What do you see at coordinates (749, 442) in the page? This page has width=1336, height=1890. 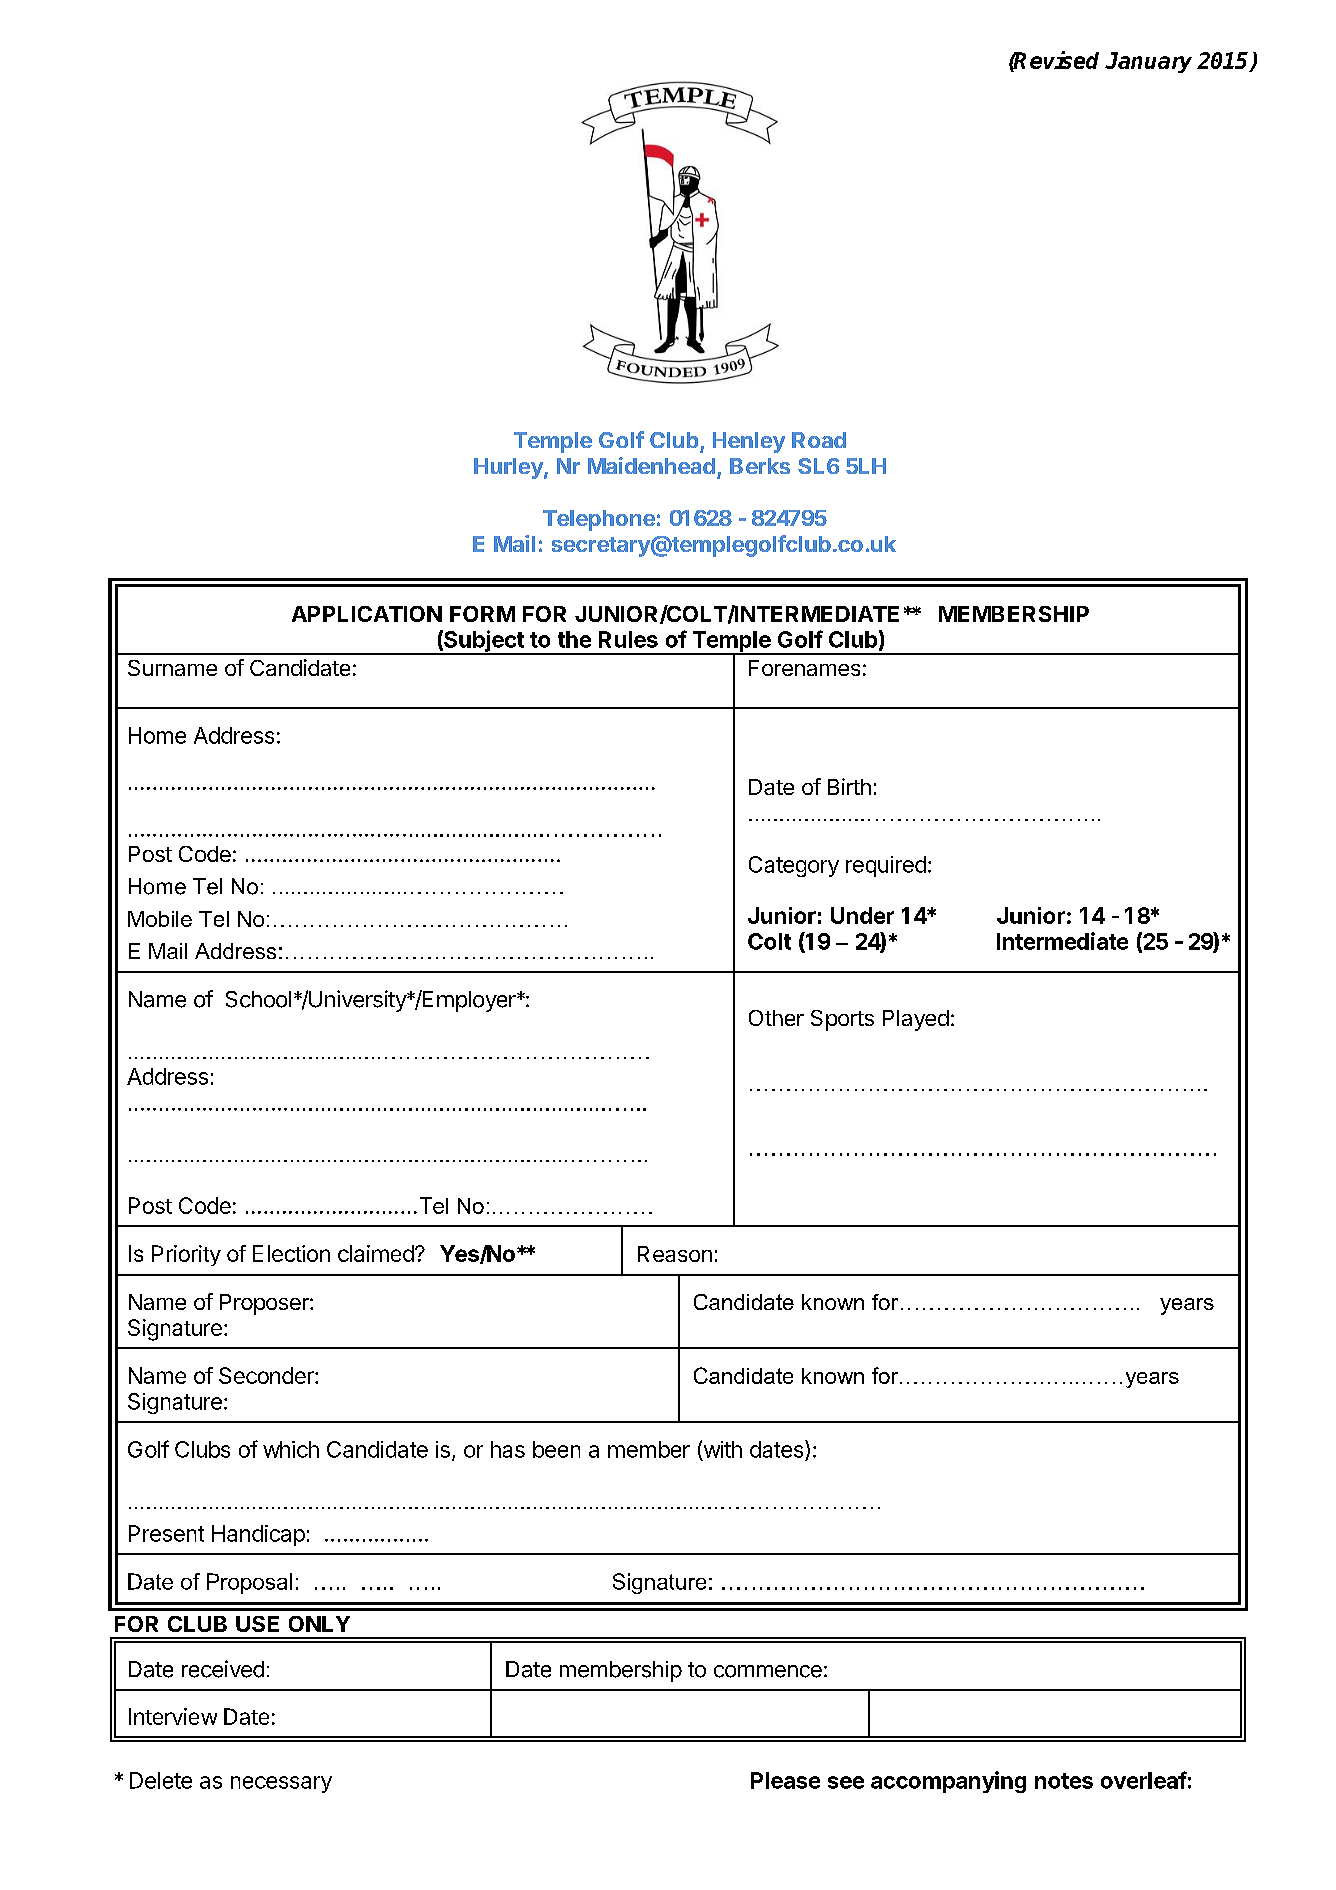 I see `Henley` at bounding box center [749, 442].
